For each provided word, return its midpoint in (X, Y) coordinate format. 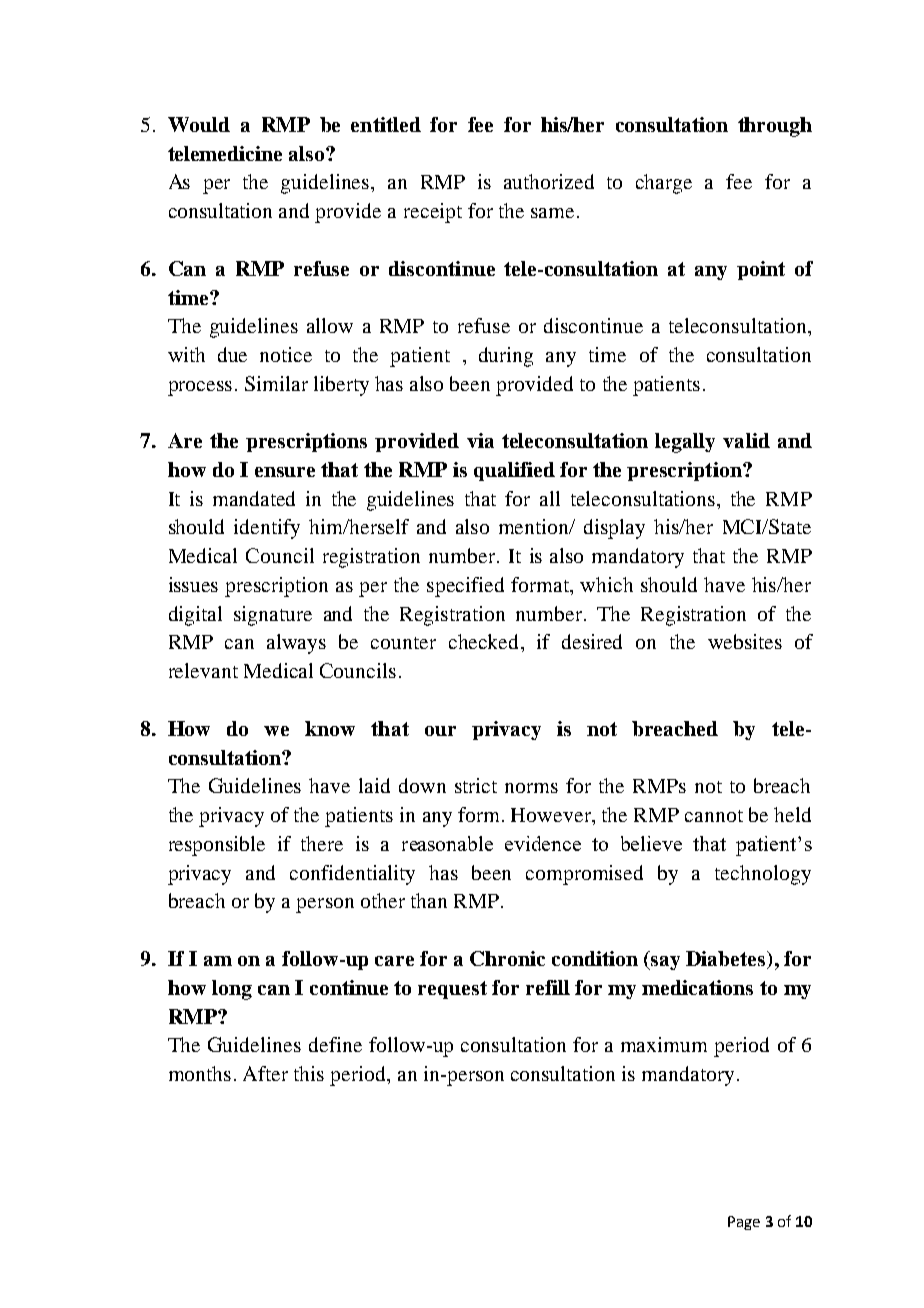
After (265, 1073)
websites (745, 641)
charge (664, 184)
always (296, 644)
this (309, 1073)
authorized (549, 181)
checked (485, 641)
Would (199, 124)
